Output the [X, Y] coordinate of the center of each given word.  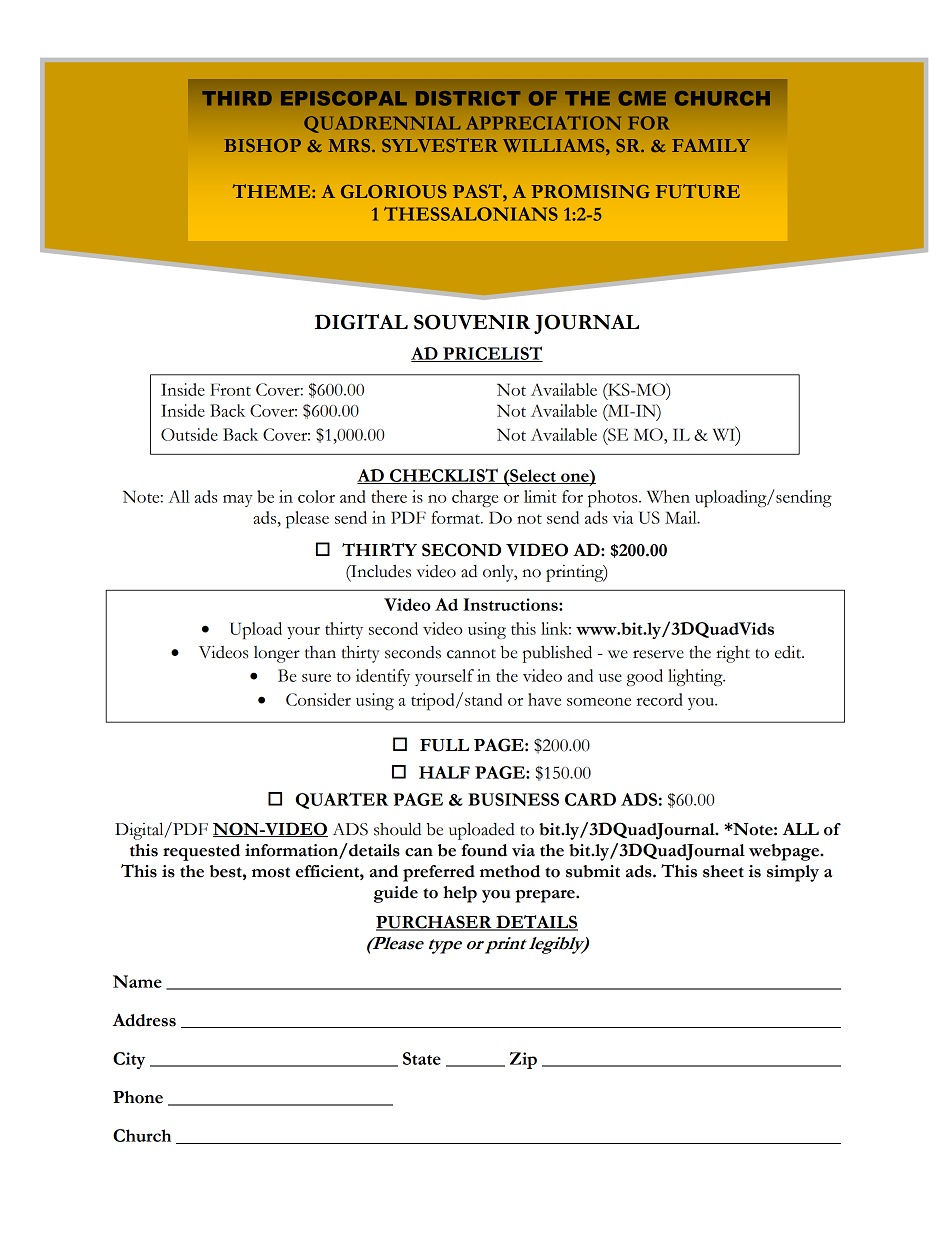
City [129, 1060]
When [668, 496]
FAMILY [711, 145]
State [422, 1058]
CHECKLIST [444, 476]
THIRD [237, 98]
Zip [523, 1060]
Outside [189, 434]
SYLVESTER [440, 145]
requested [201, 852]
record [660, 699]
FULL [444, 745]
